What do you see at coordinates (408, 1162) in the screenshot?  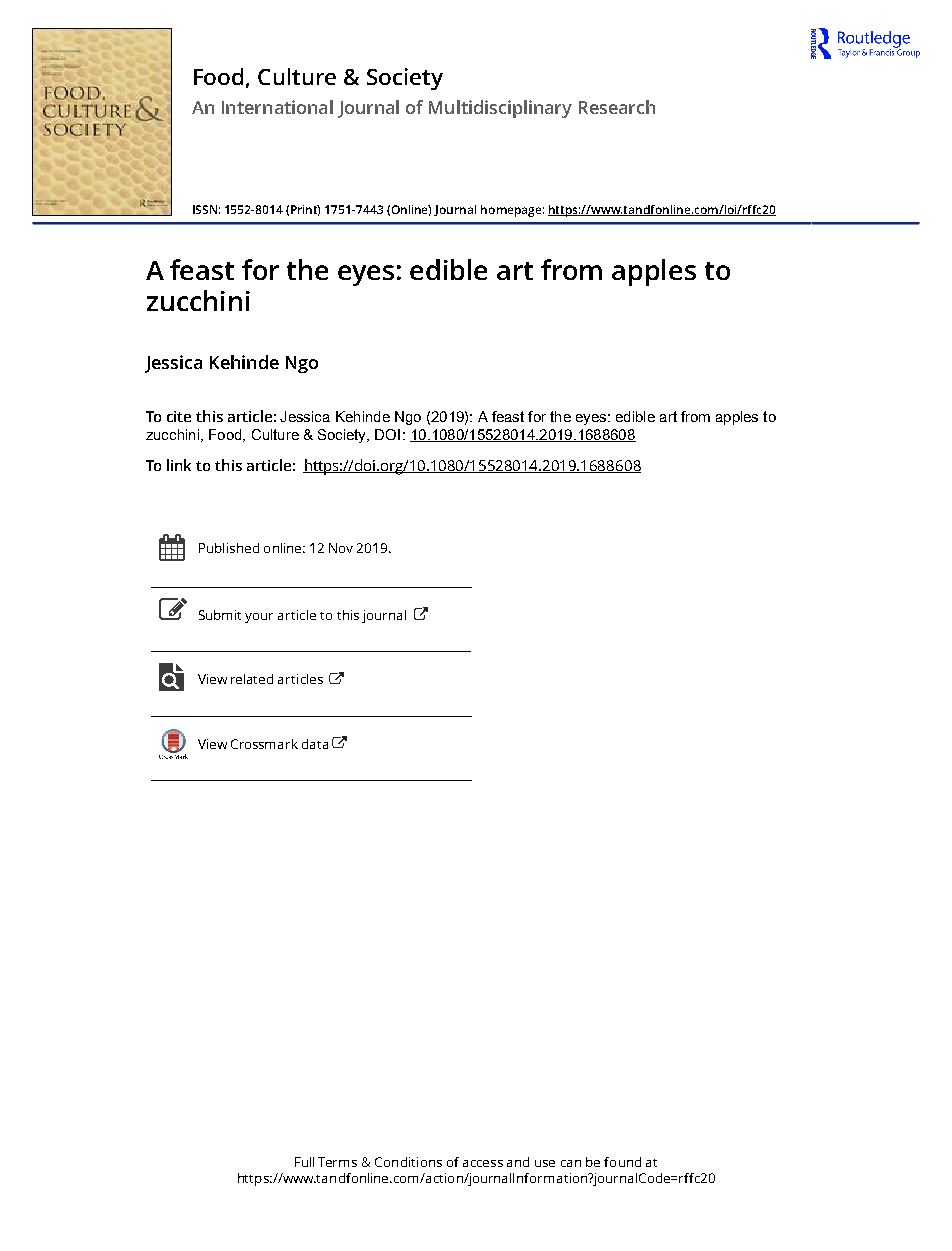 I see `Conditions` at bounding box center [408, 1162].
